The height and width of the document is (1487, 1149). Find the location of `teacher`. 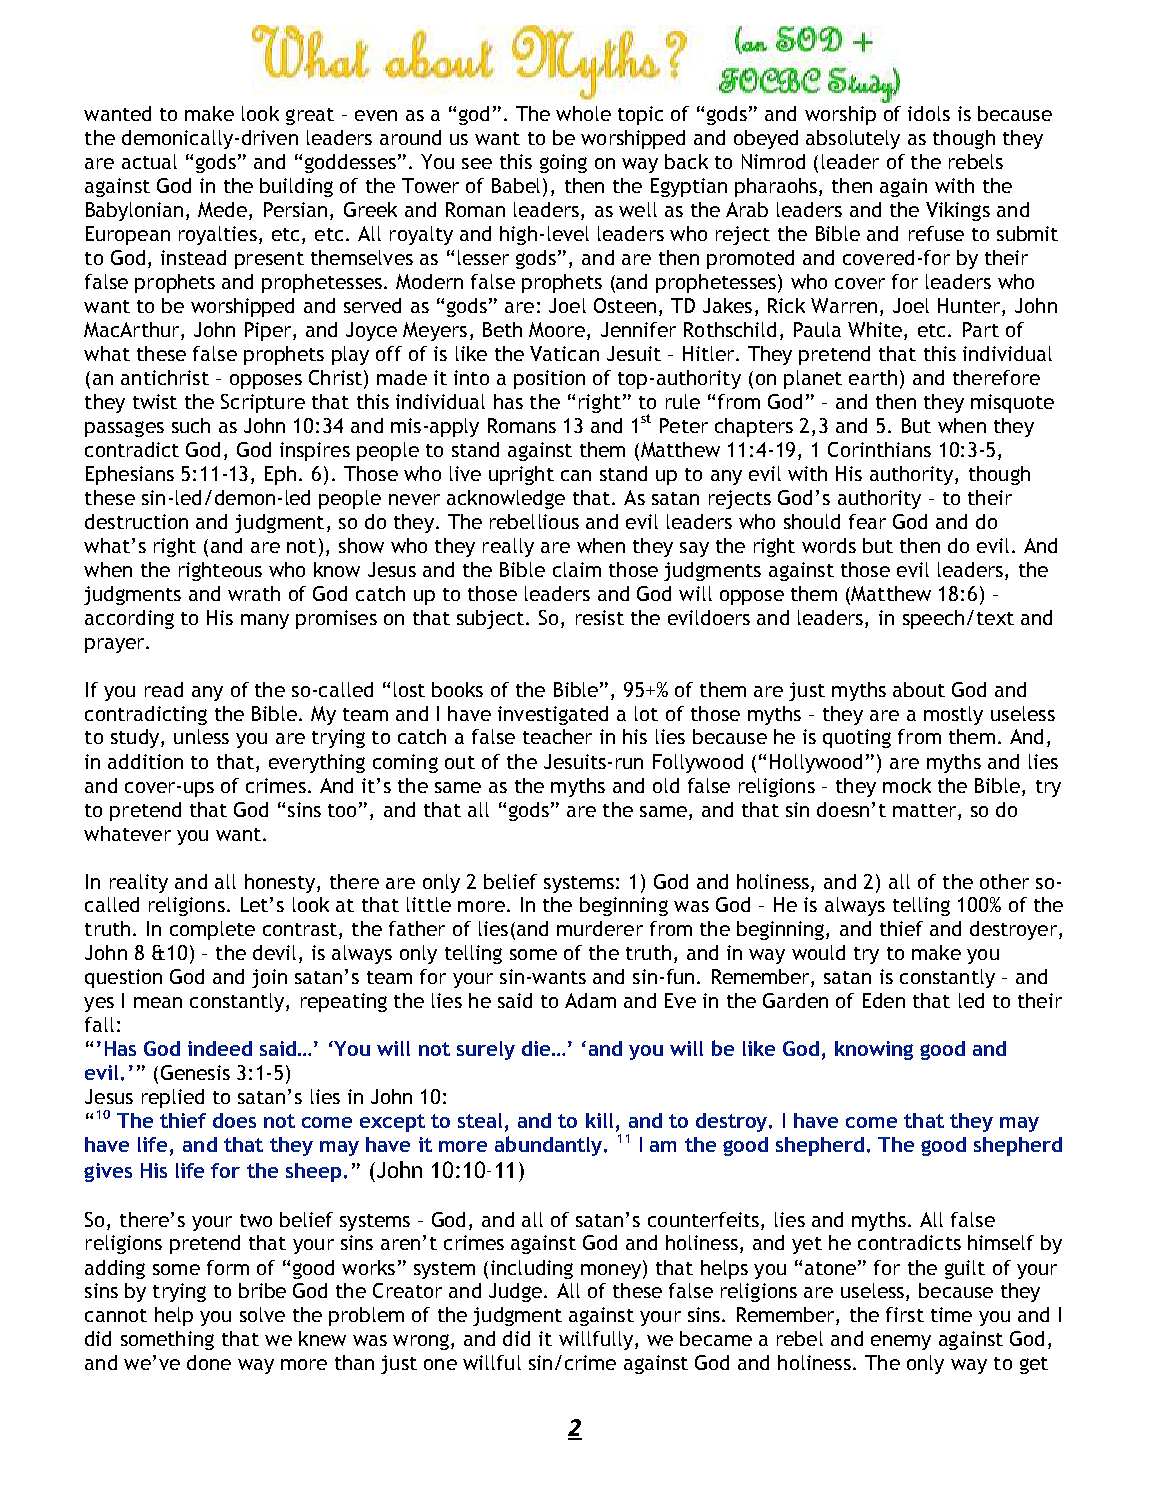

teacher is located at coordinates (557, 736).
